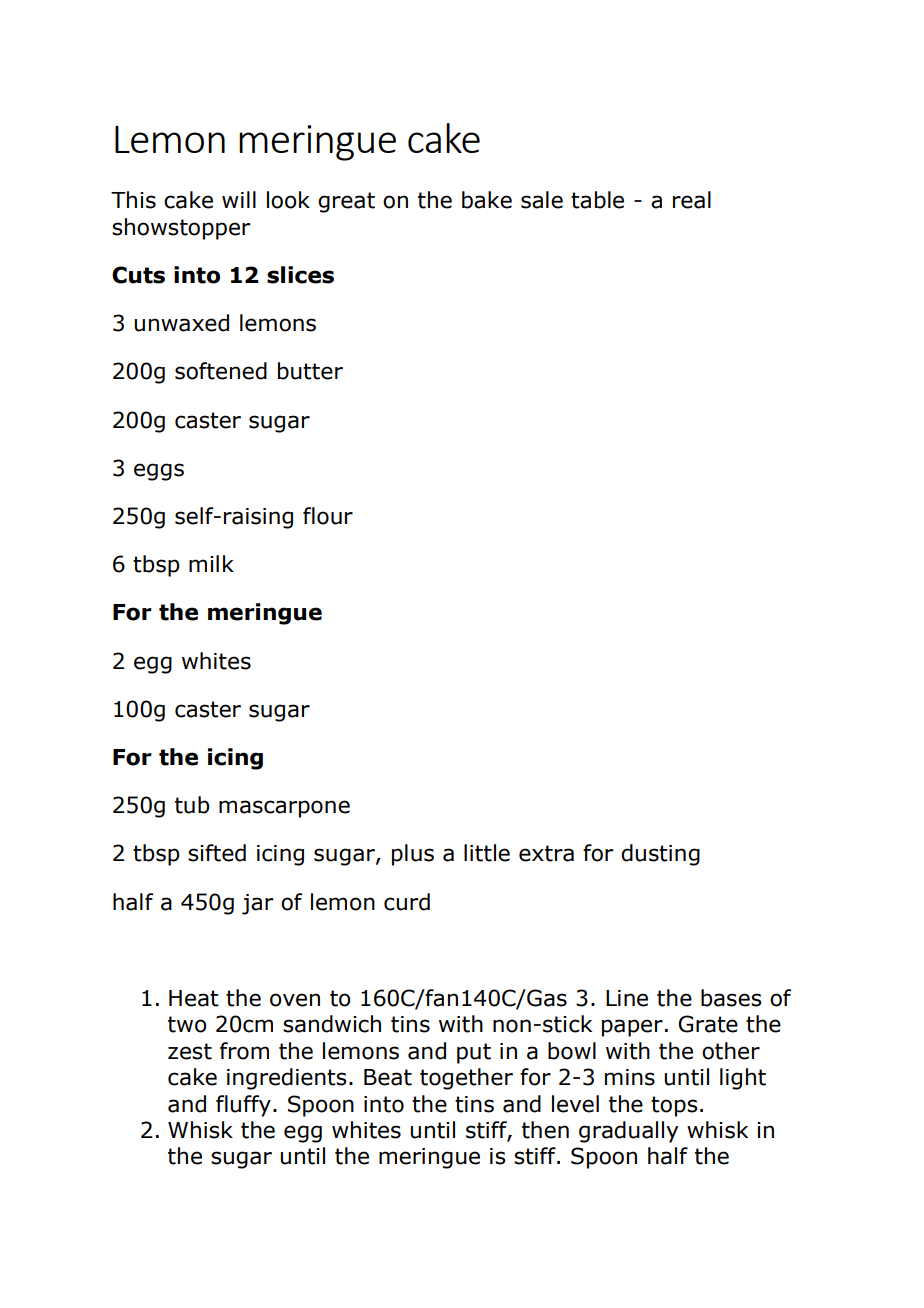  What do you see at coordinates (181, 229) in the screenshot?
I see `showstopper` at bounding box center [181, 229].
